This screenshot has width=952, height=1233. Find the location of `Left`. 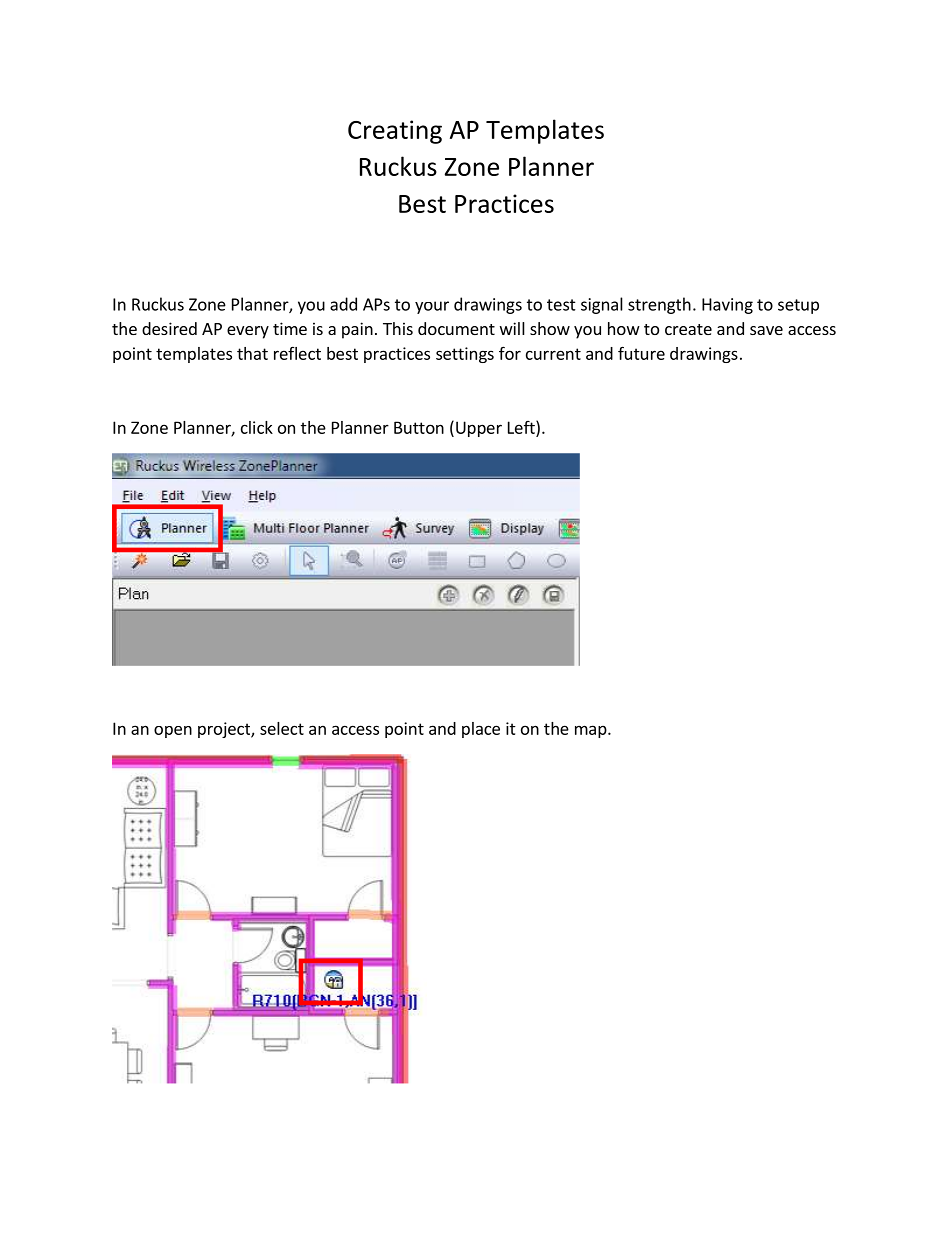

Left is located at coordinates (522, 427).
